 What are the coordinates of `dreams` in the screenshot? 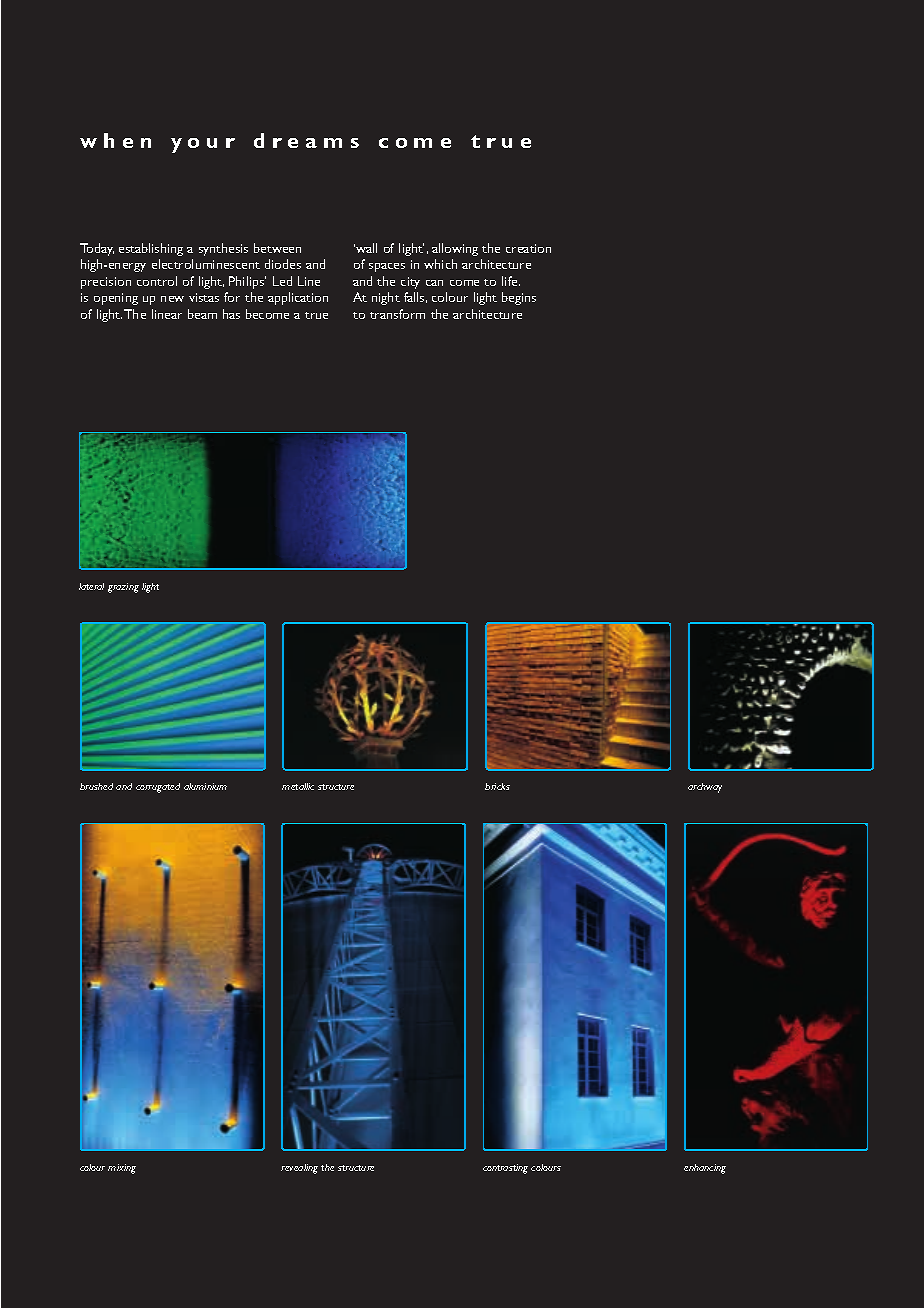 It's located at (306, 140).
